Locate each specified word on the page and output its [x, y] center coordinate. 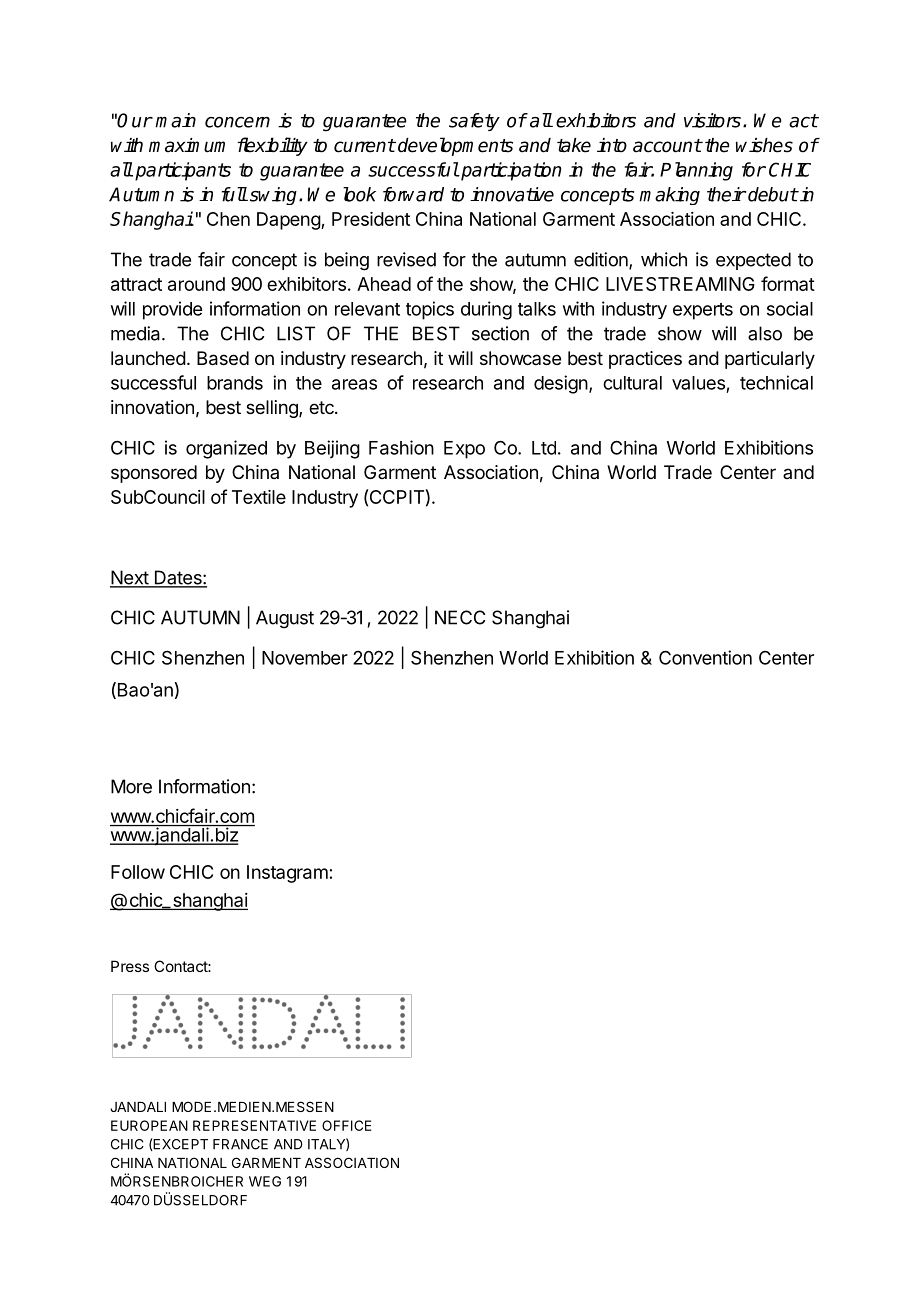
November [305, 658]
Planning [696, 171]
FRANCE [240, 1144]
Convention [705, 657]
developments [455, 146]
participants [183, 171]
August [285, 619]
